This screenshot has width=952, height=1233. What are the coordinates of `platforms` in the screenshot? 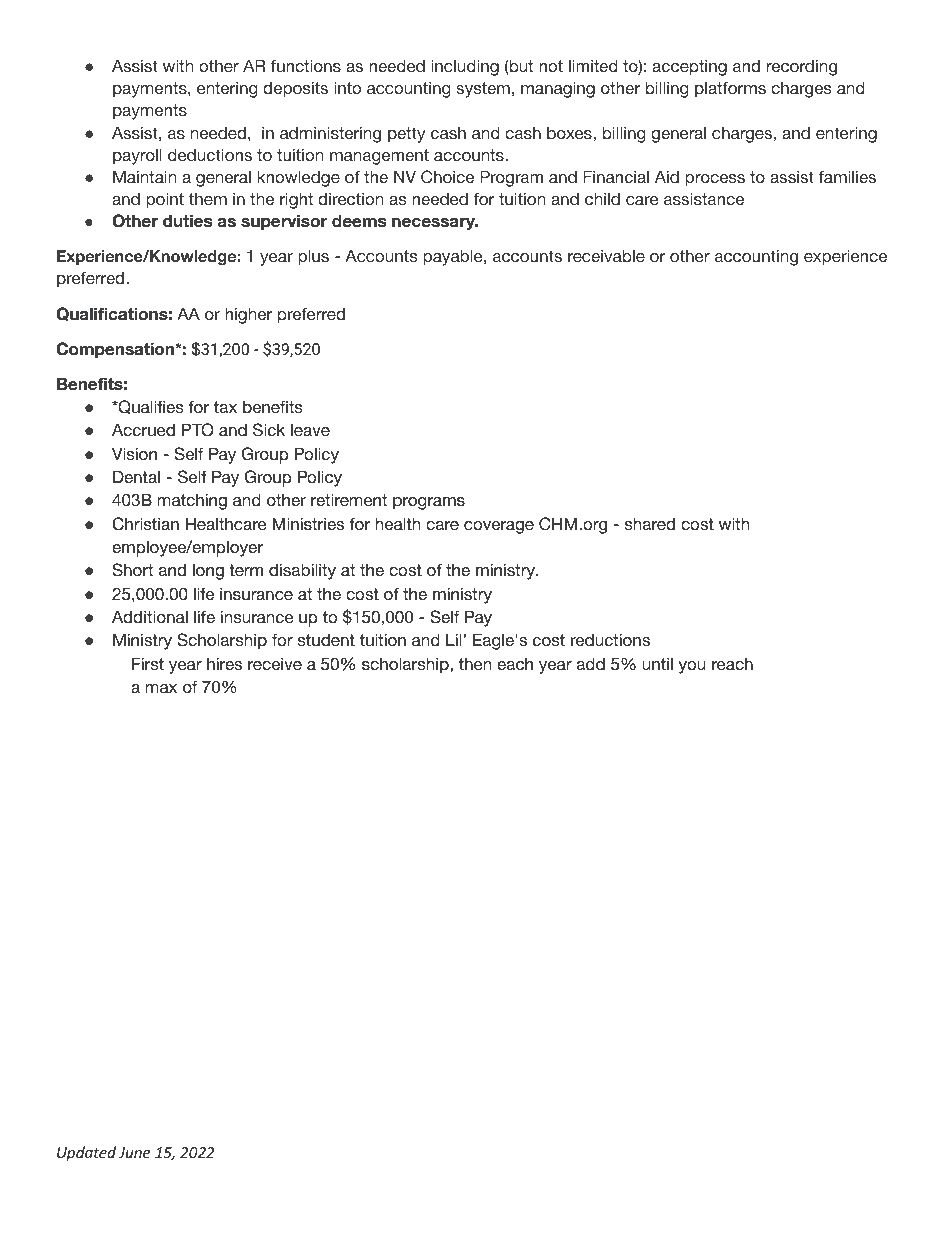 It's located at (730, 89).
